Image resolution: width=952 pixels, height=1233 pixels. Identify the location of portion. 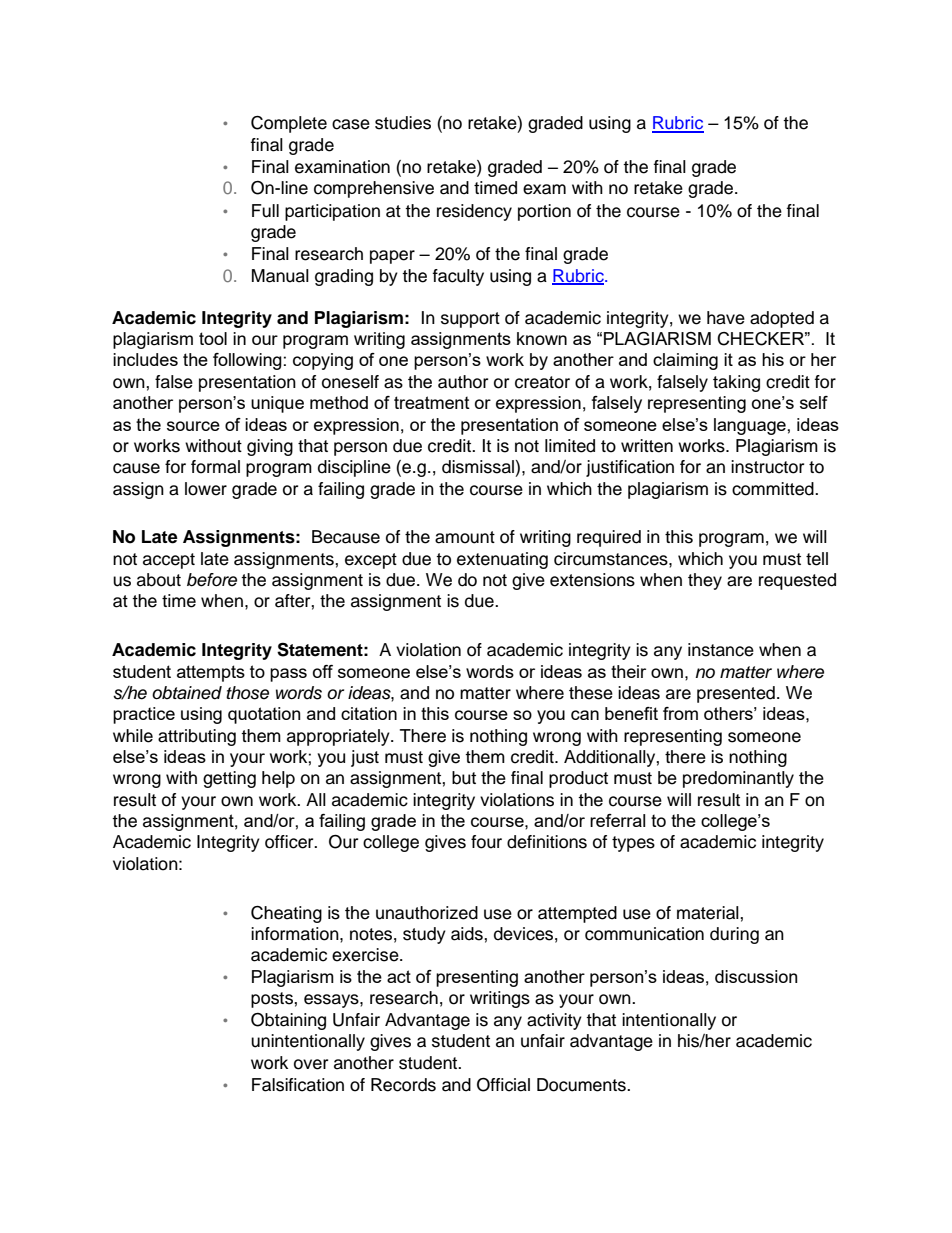
(544, 212).
